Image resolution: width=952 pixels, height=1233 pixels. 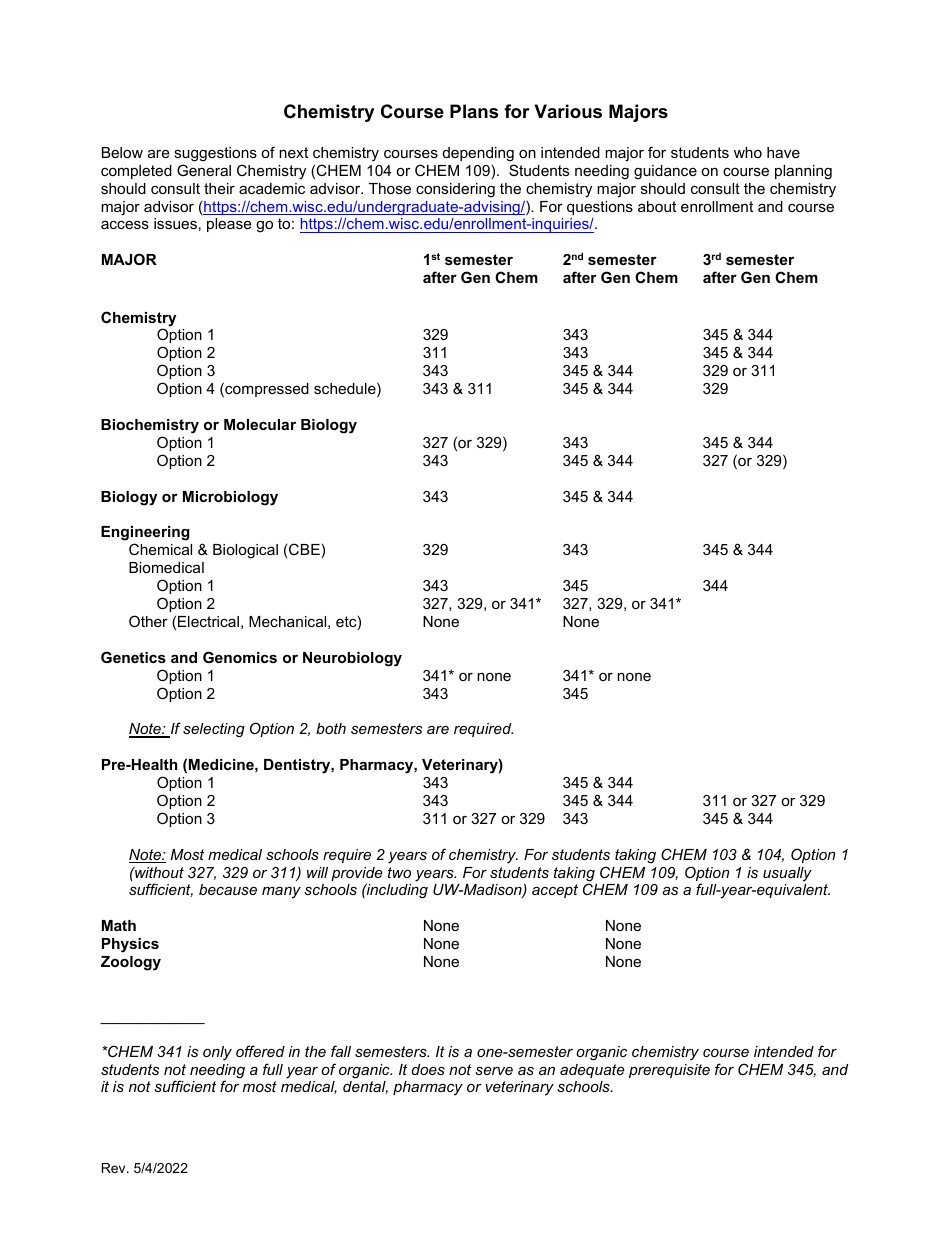 I want to click on CBE, so click(x=304, y=549).
